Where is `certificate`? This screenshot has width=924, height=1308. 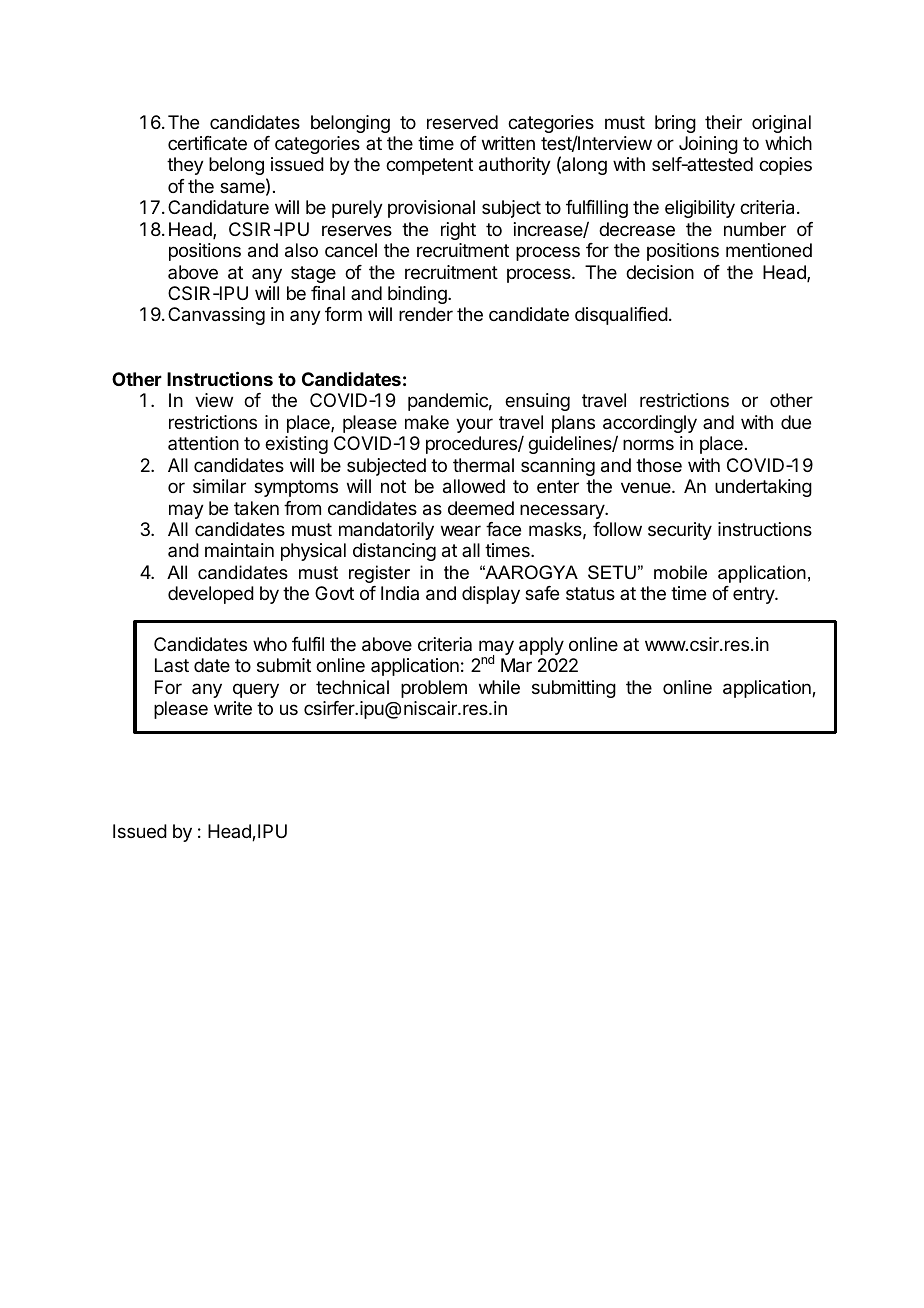 certificate is located at coordinates (207, 143).
